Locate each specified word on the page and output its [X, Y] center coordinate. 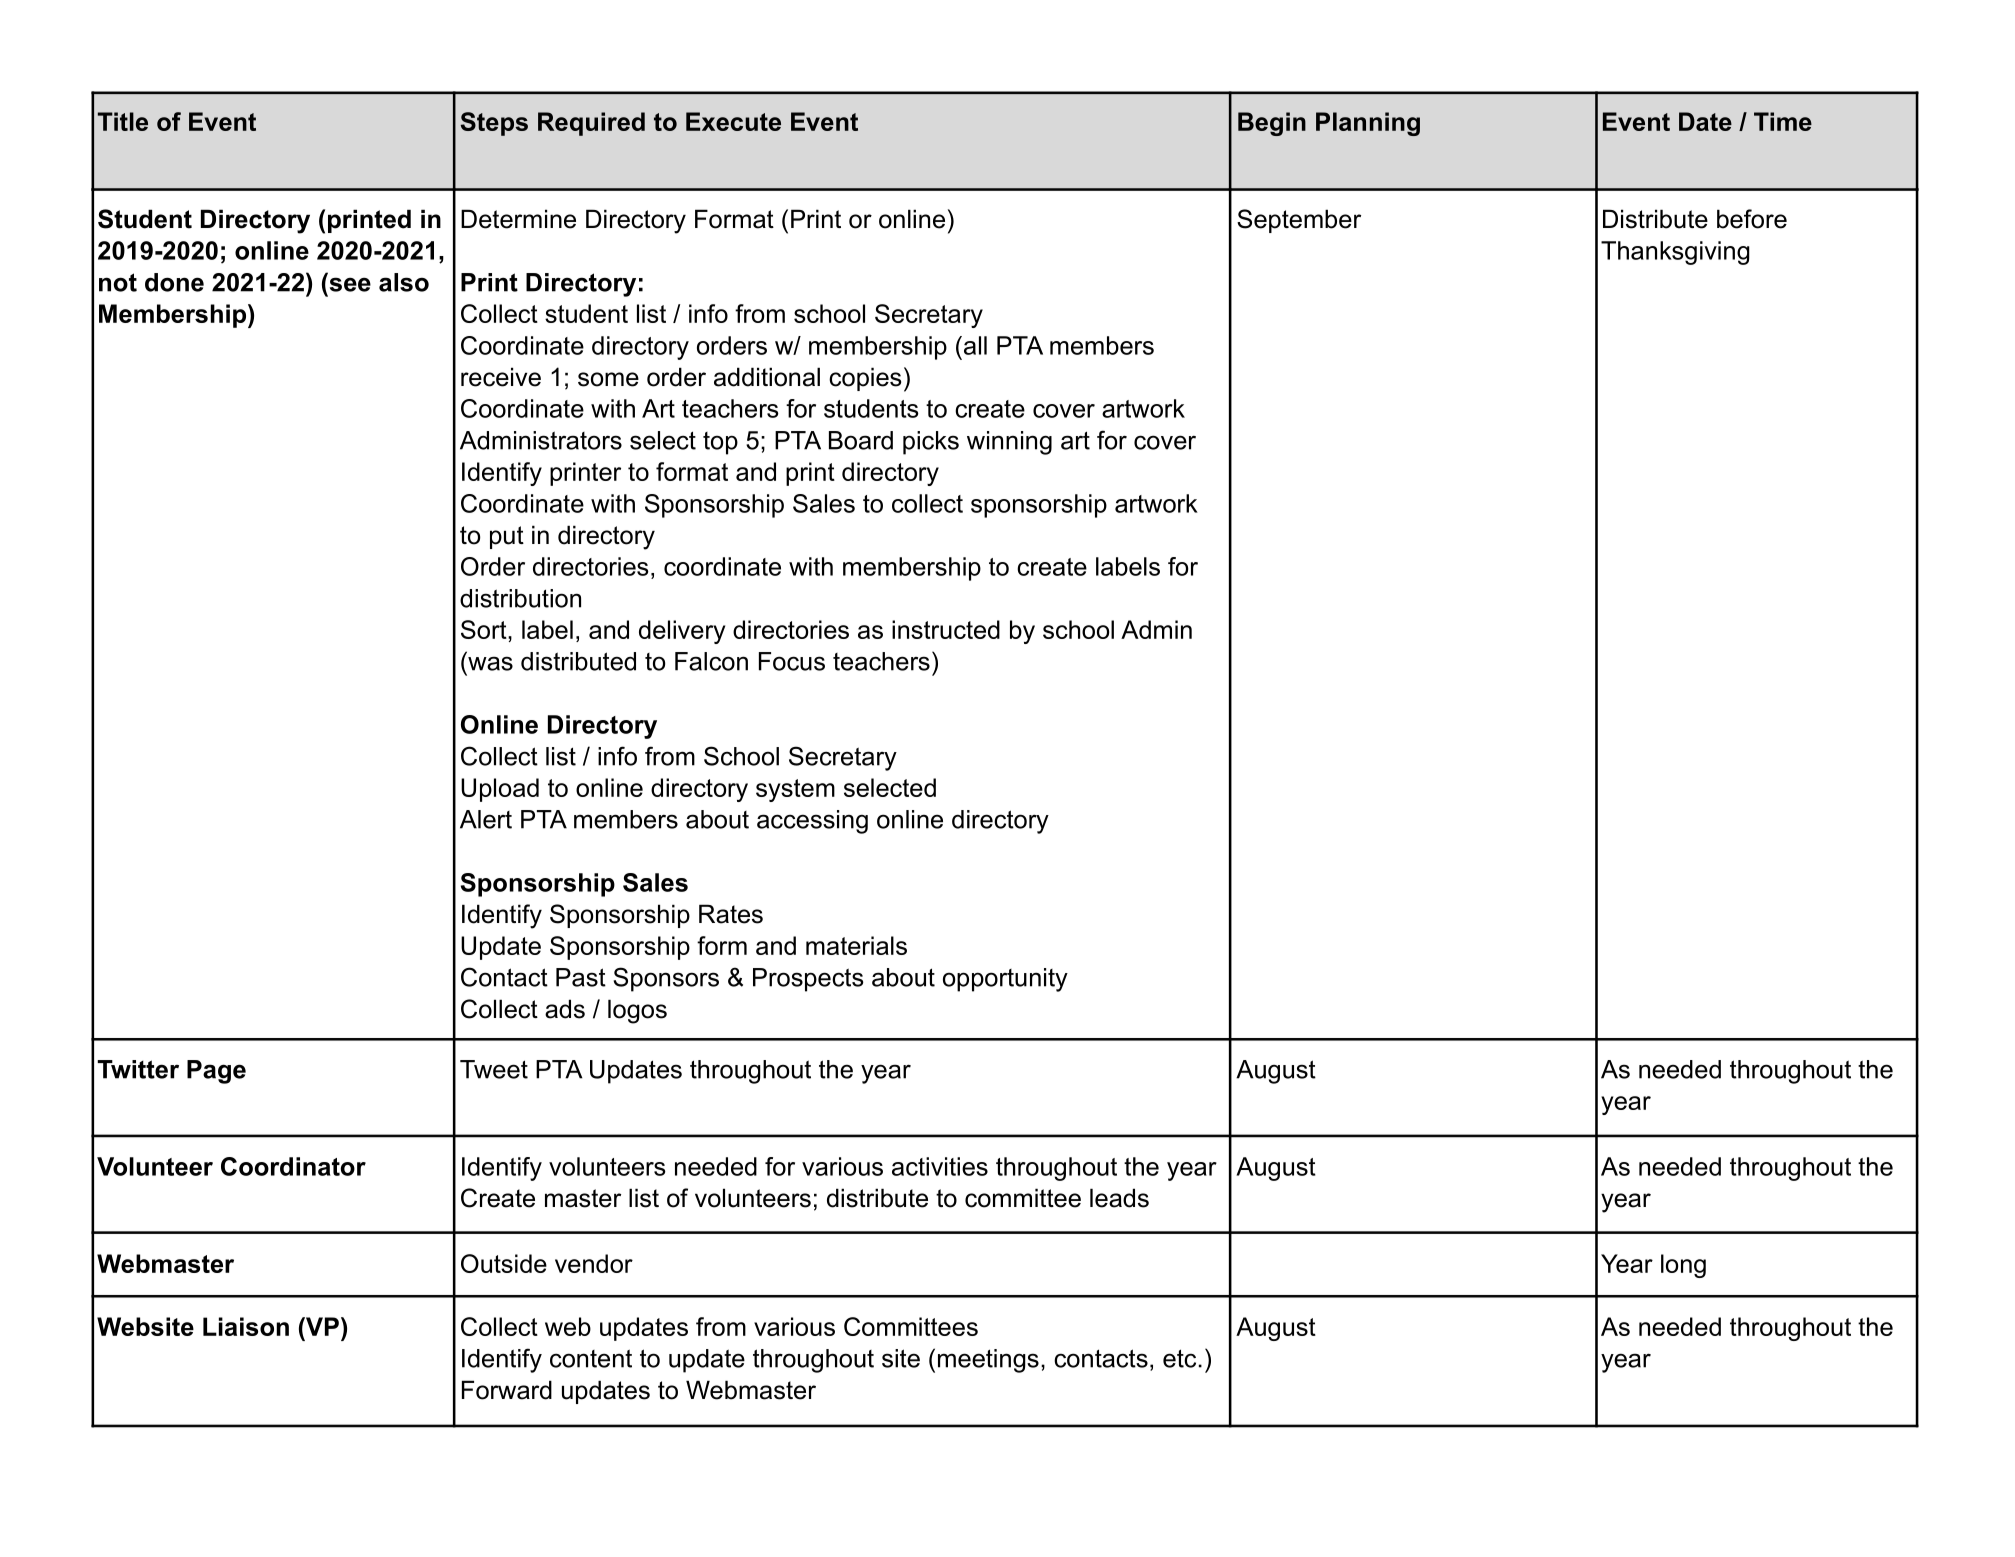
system [795, 790]
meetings [988, 1361]
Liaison [246, 1326]
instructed [946, 629]
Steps [494, 124]
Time [1783, 121]
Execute [733, 121]
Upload [500, 790]
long [1683, 1266]
